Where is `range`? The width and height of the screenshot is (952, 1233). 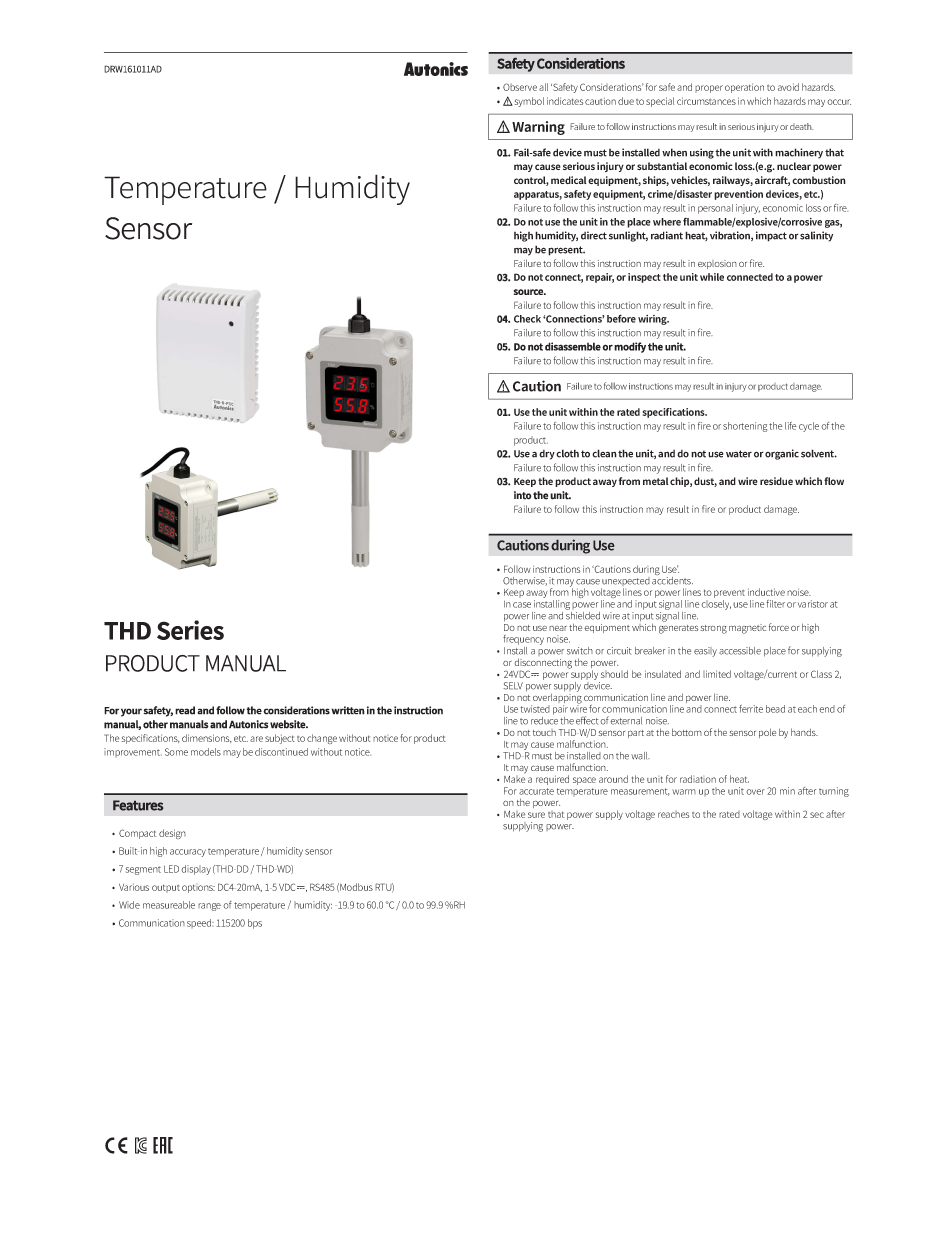 range is located at coordinates (209, 907).
